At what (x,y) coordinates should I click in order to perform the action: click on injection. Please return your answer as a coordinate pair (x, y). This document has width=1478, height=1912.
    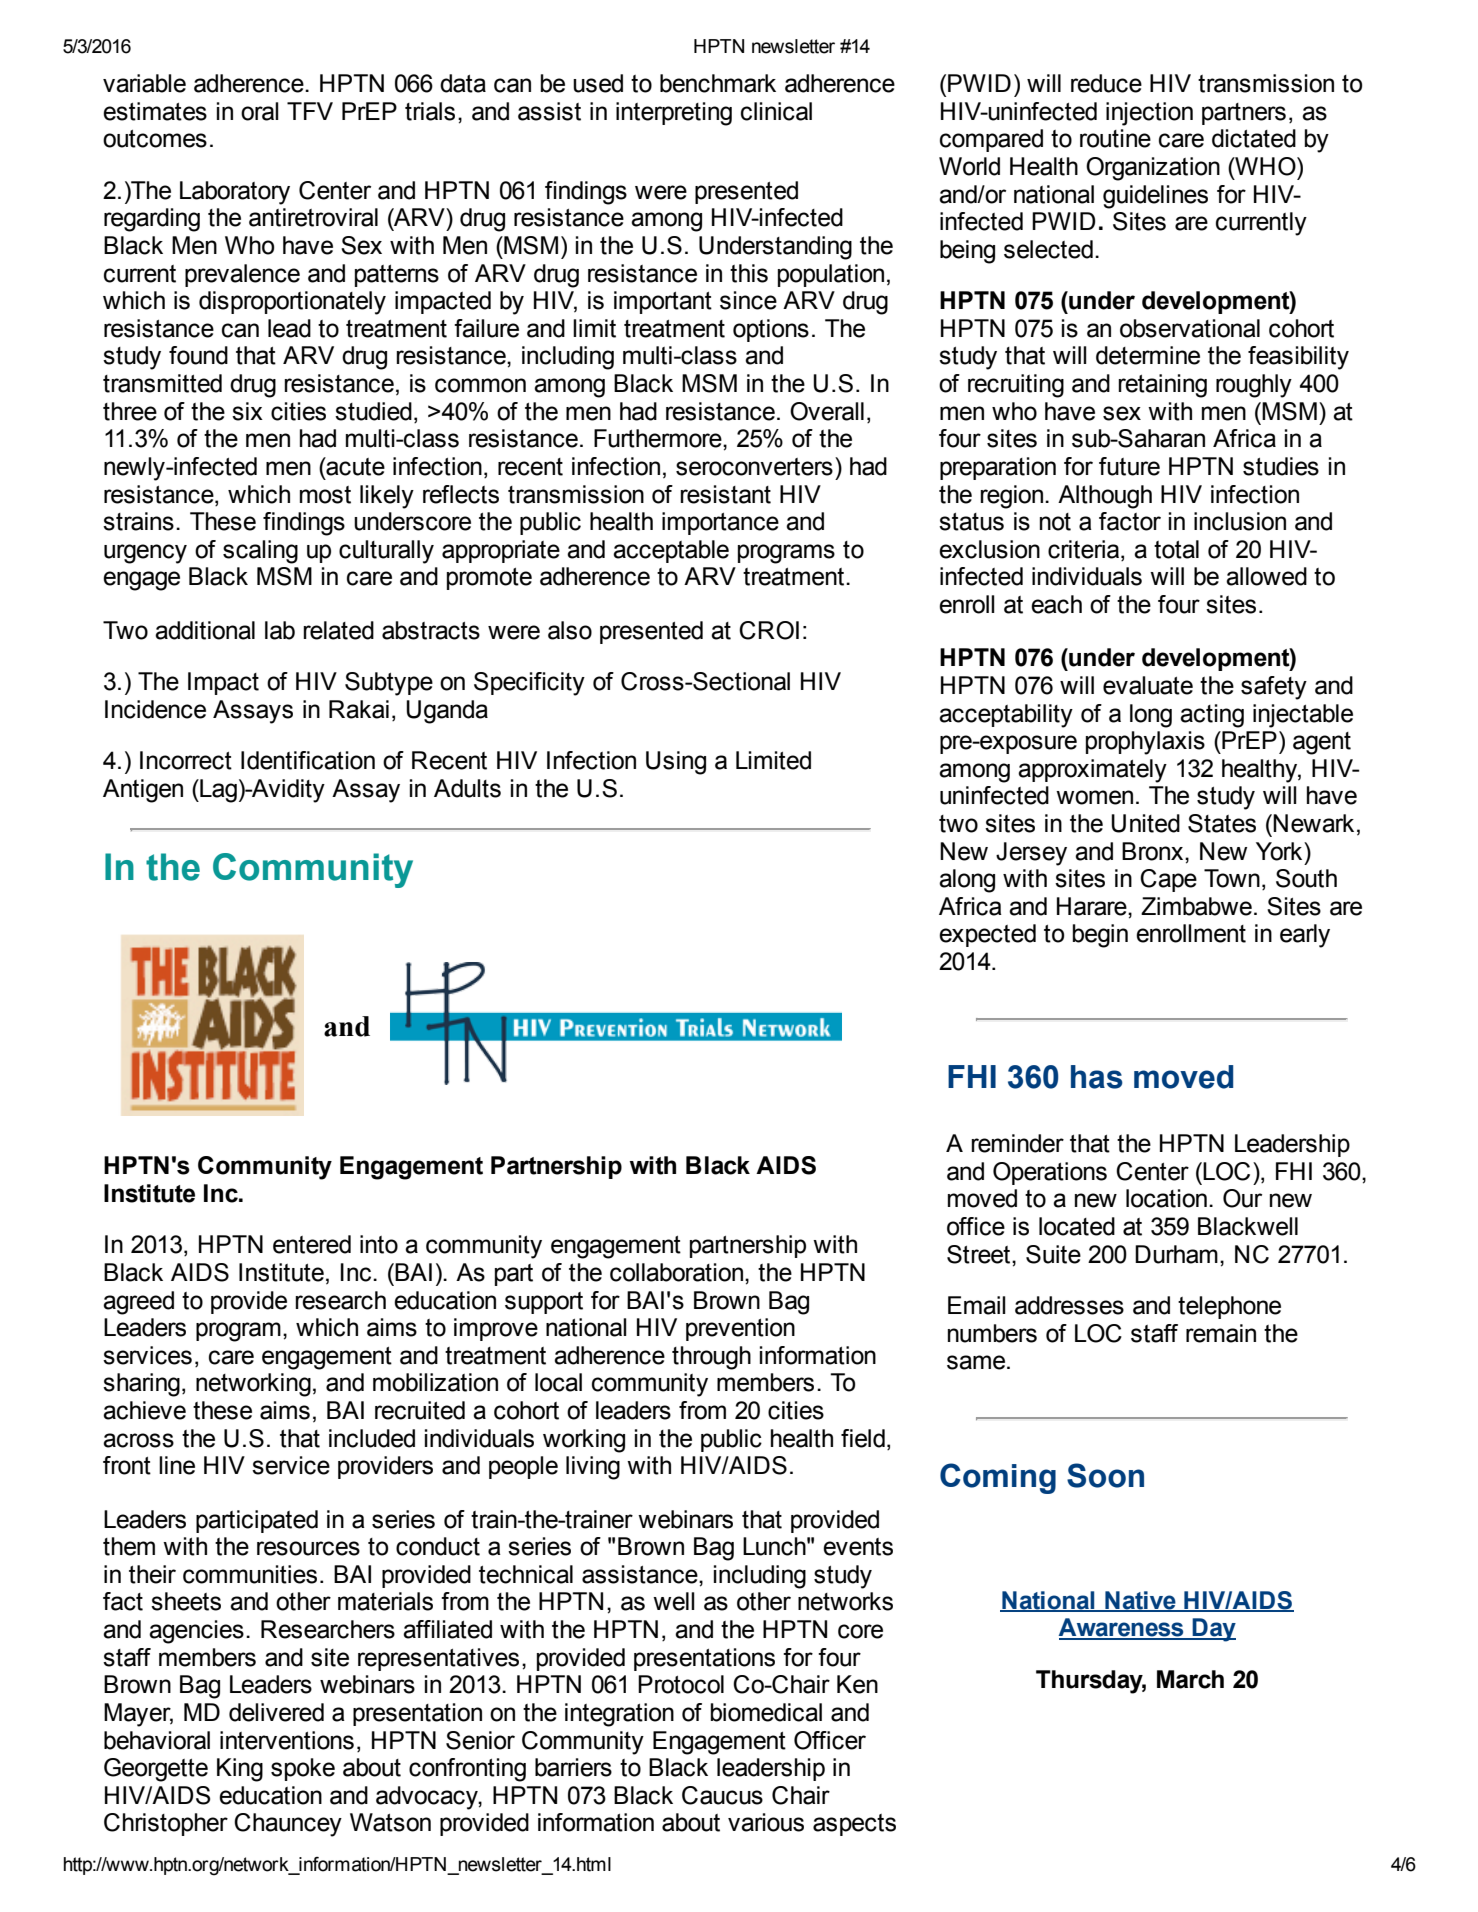
    Looking at the image, I should click on (1149, 114).
